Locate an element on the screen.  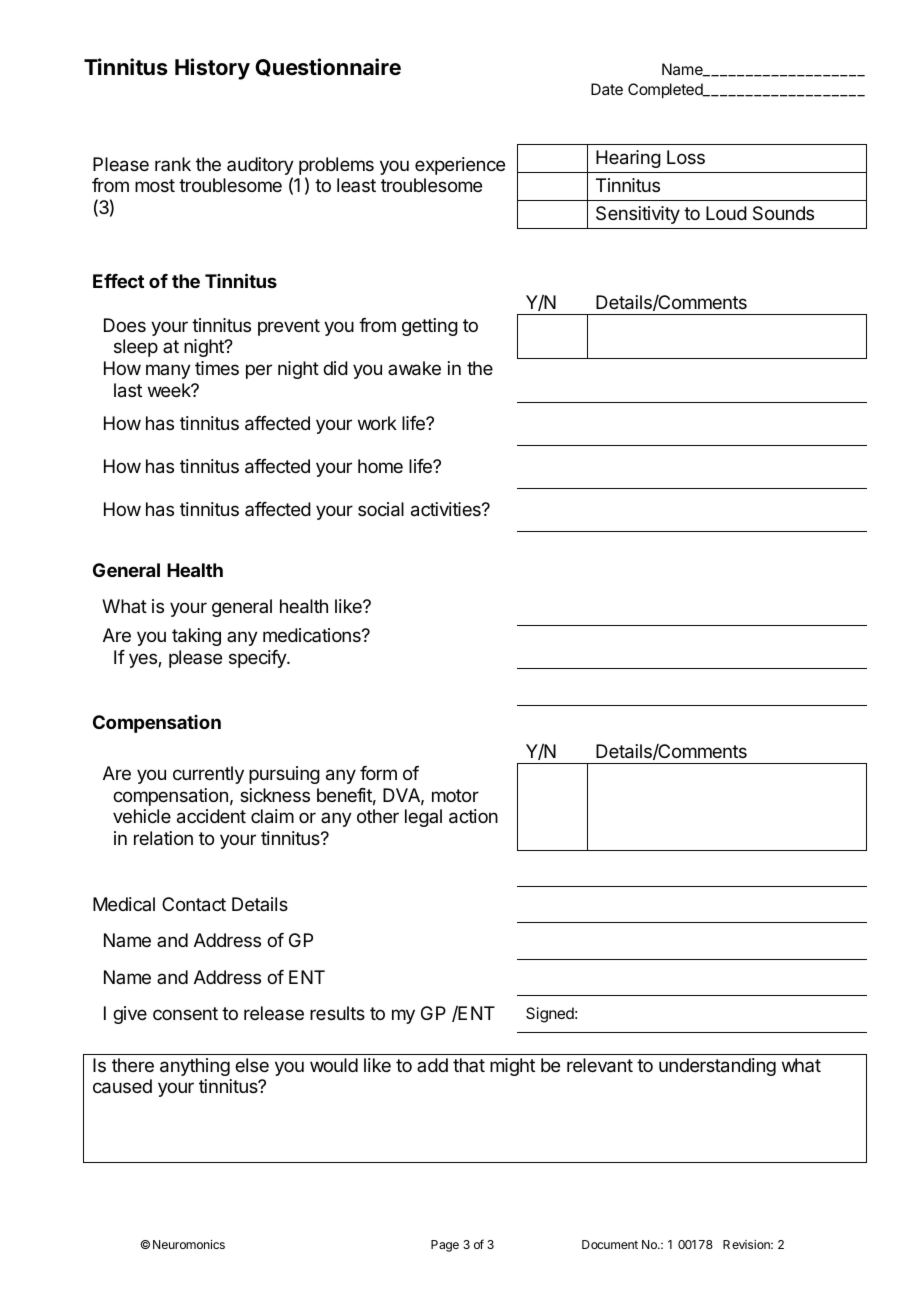
Loud is located at coordinates (726, 213).
